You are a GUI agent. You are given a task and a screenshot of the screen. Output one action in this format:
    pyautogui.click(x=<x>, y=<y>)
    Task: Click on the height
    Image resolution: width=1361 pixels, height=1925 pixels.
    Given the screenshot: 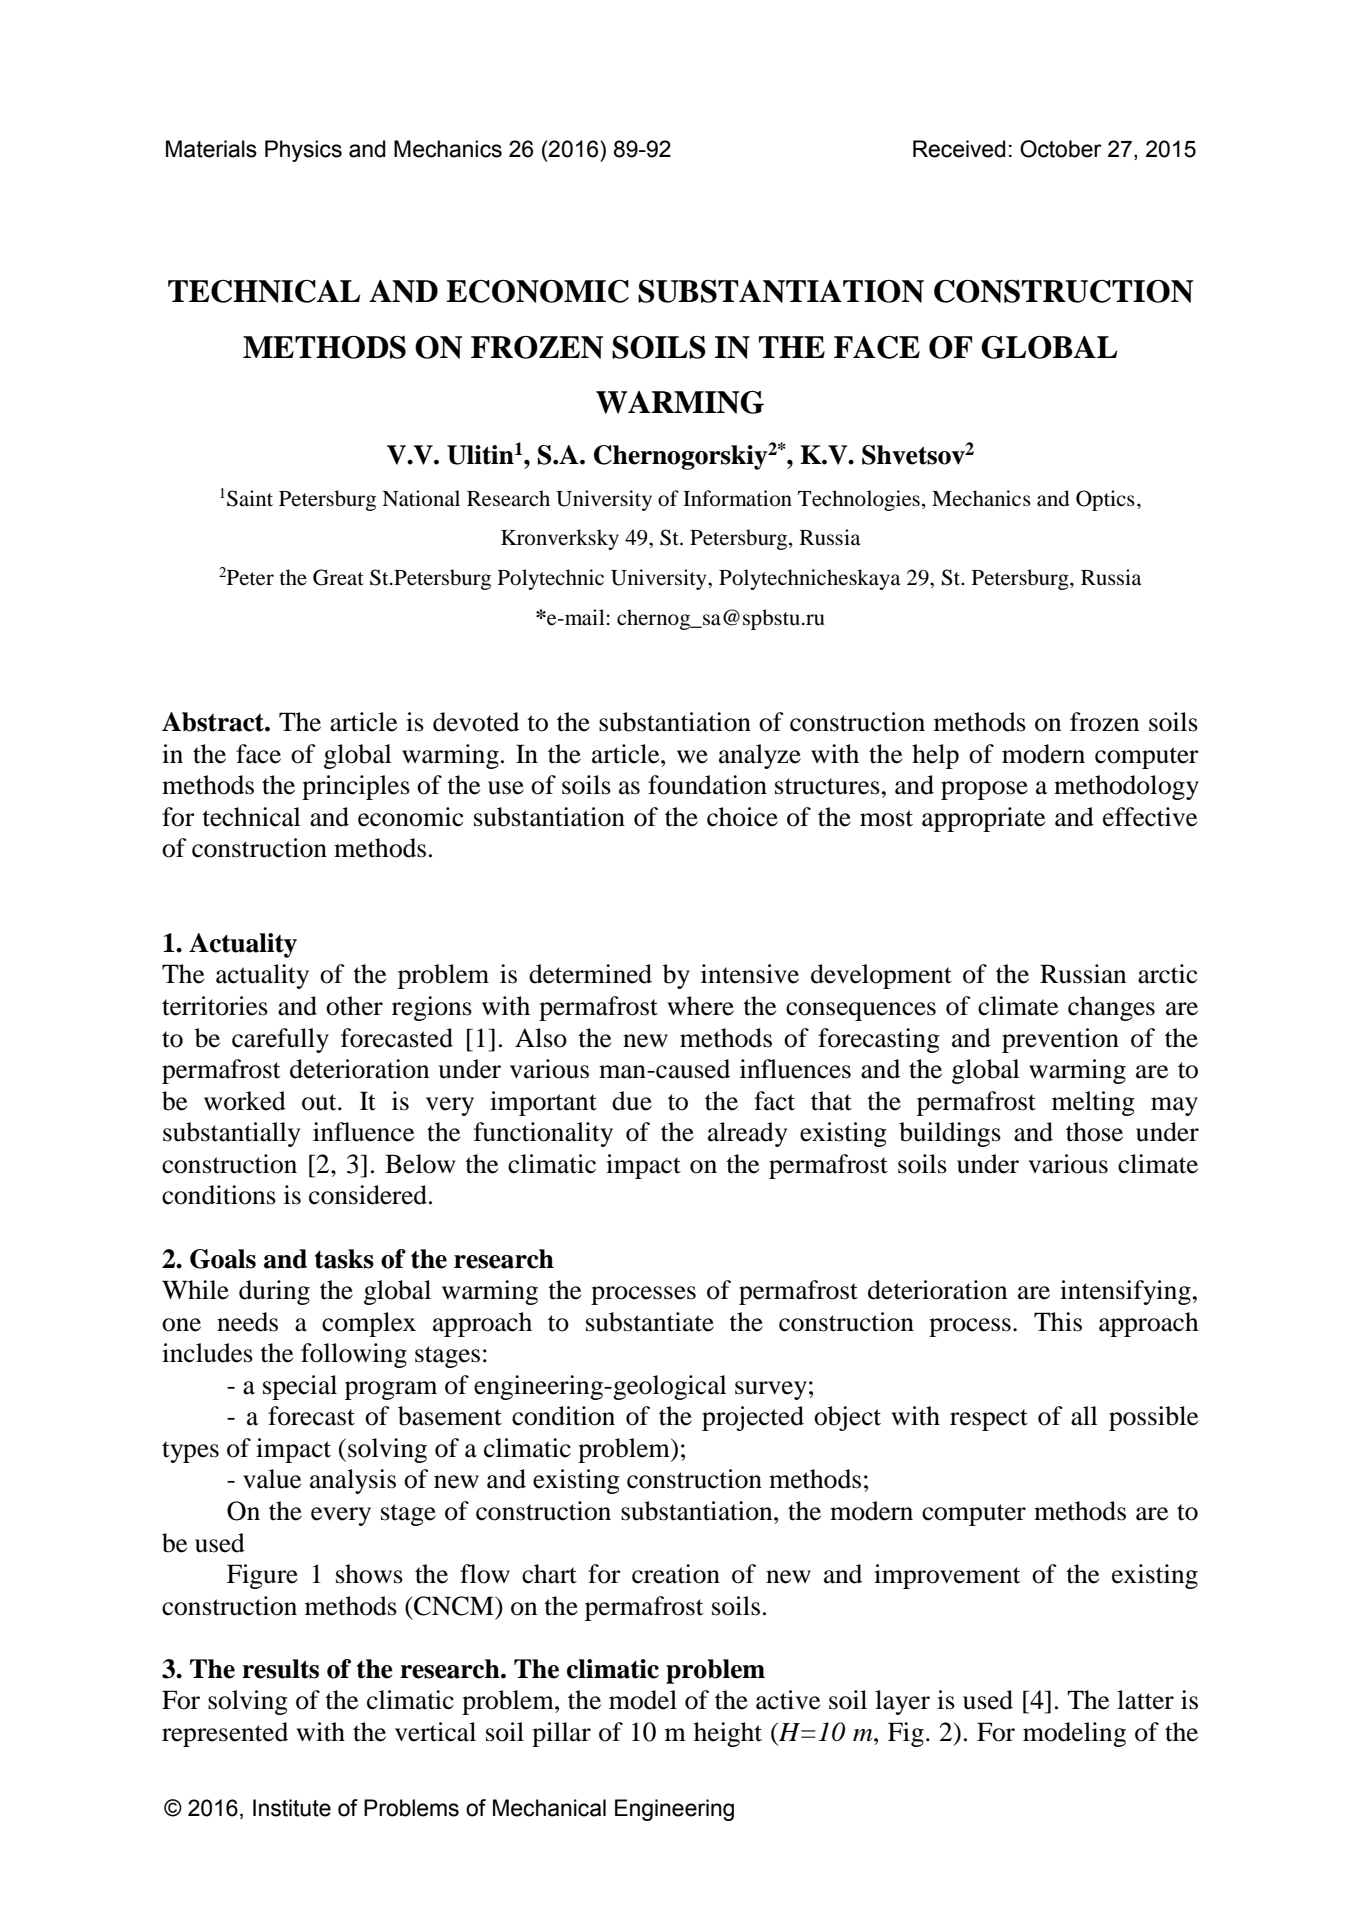 What is the action you would take?
    pyautogui.click(x=728, y=1734)
